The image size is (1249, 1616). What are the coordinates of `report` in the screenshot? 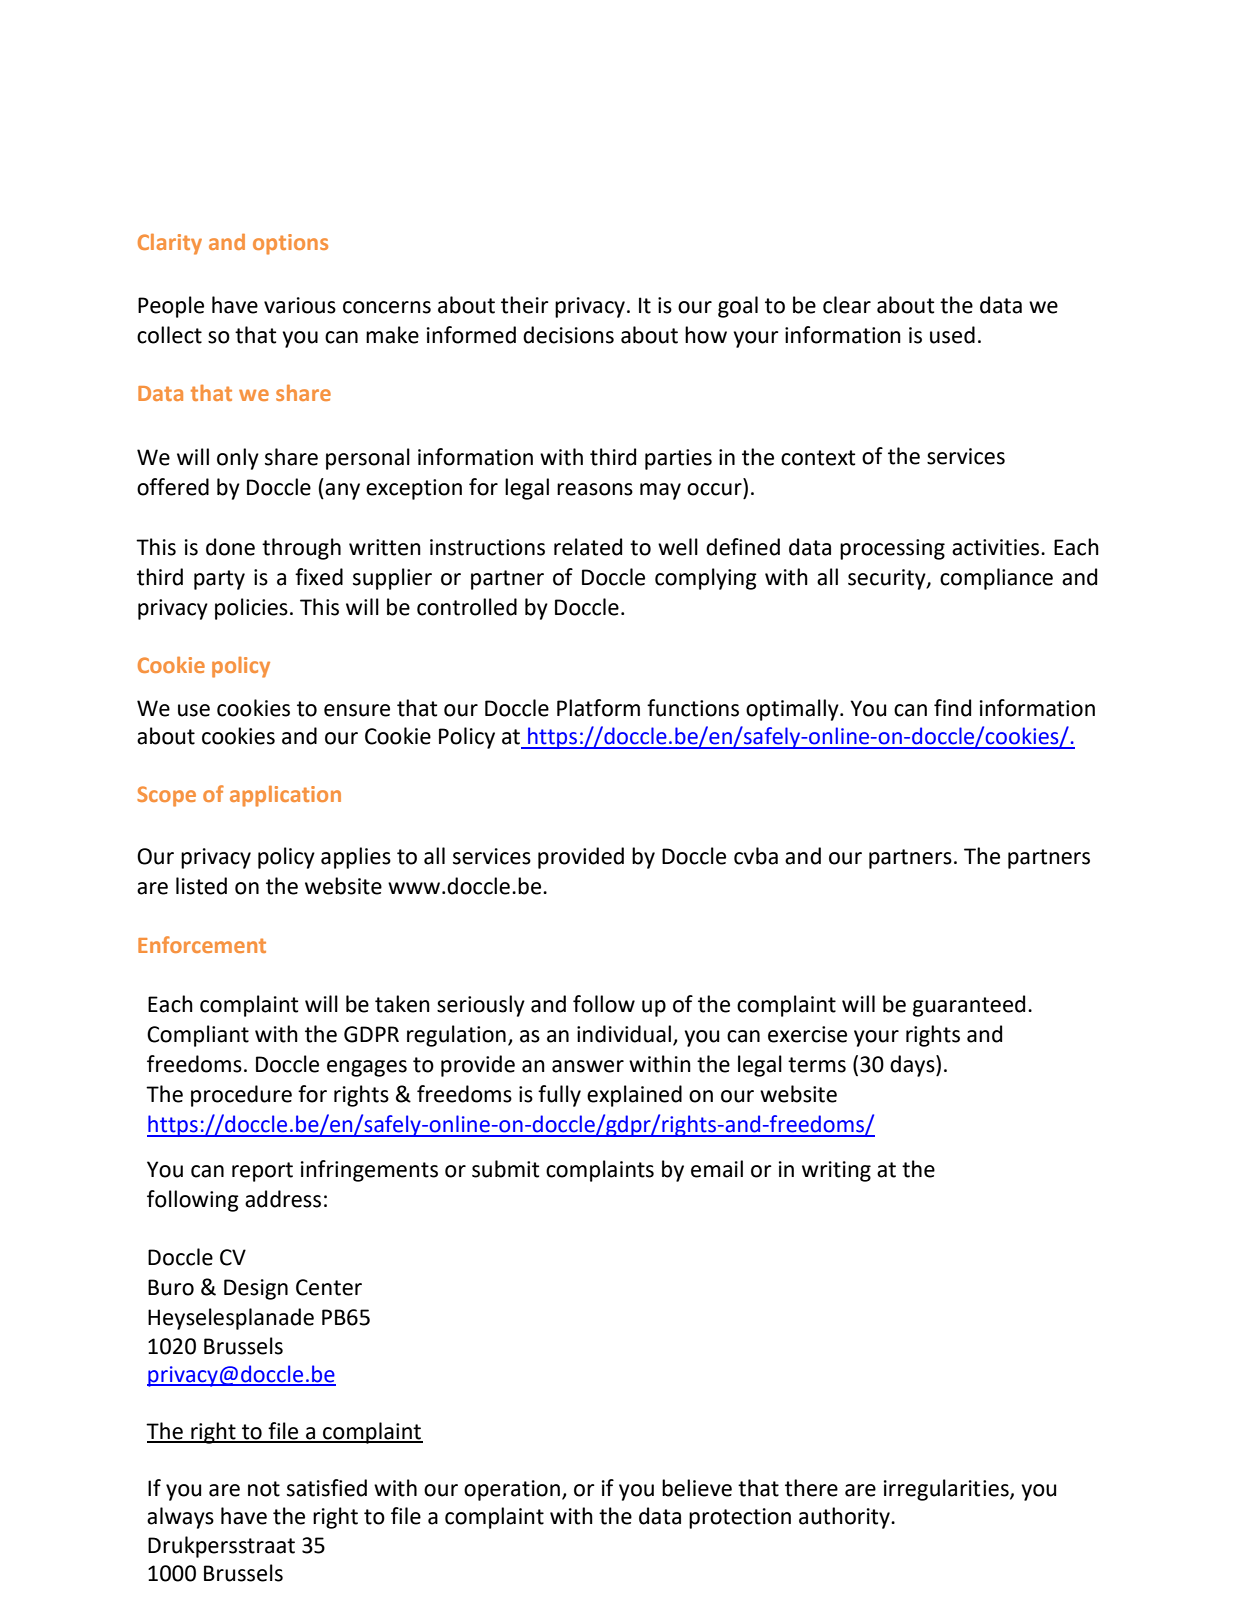 It's located at (262, 1172).
